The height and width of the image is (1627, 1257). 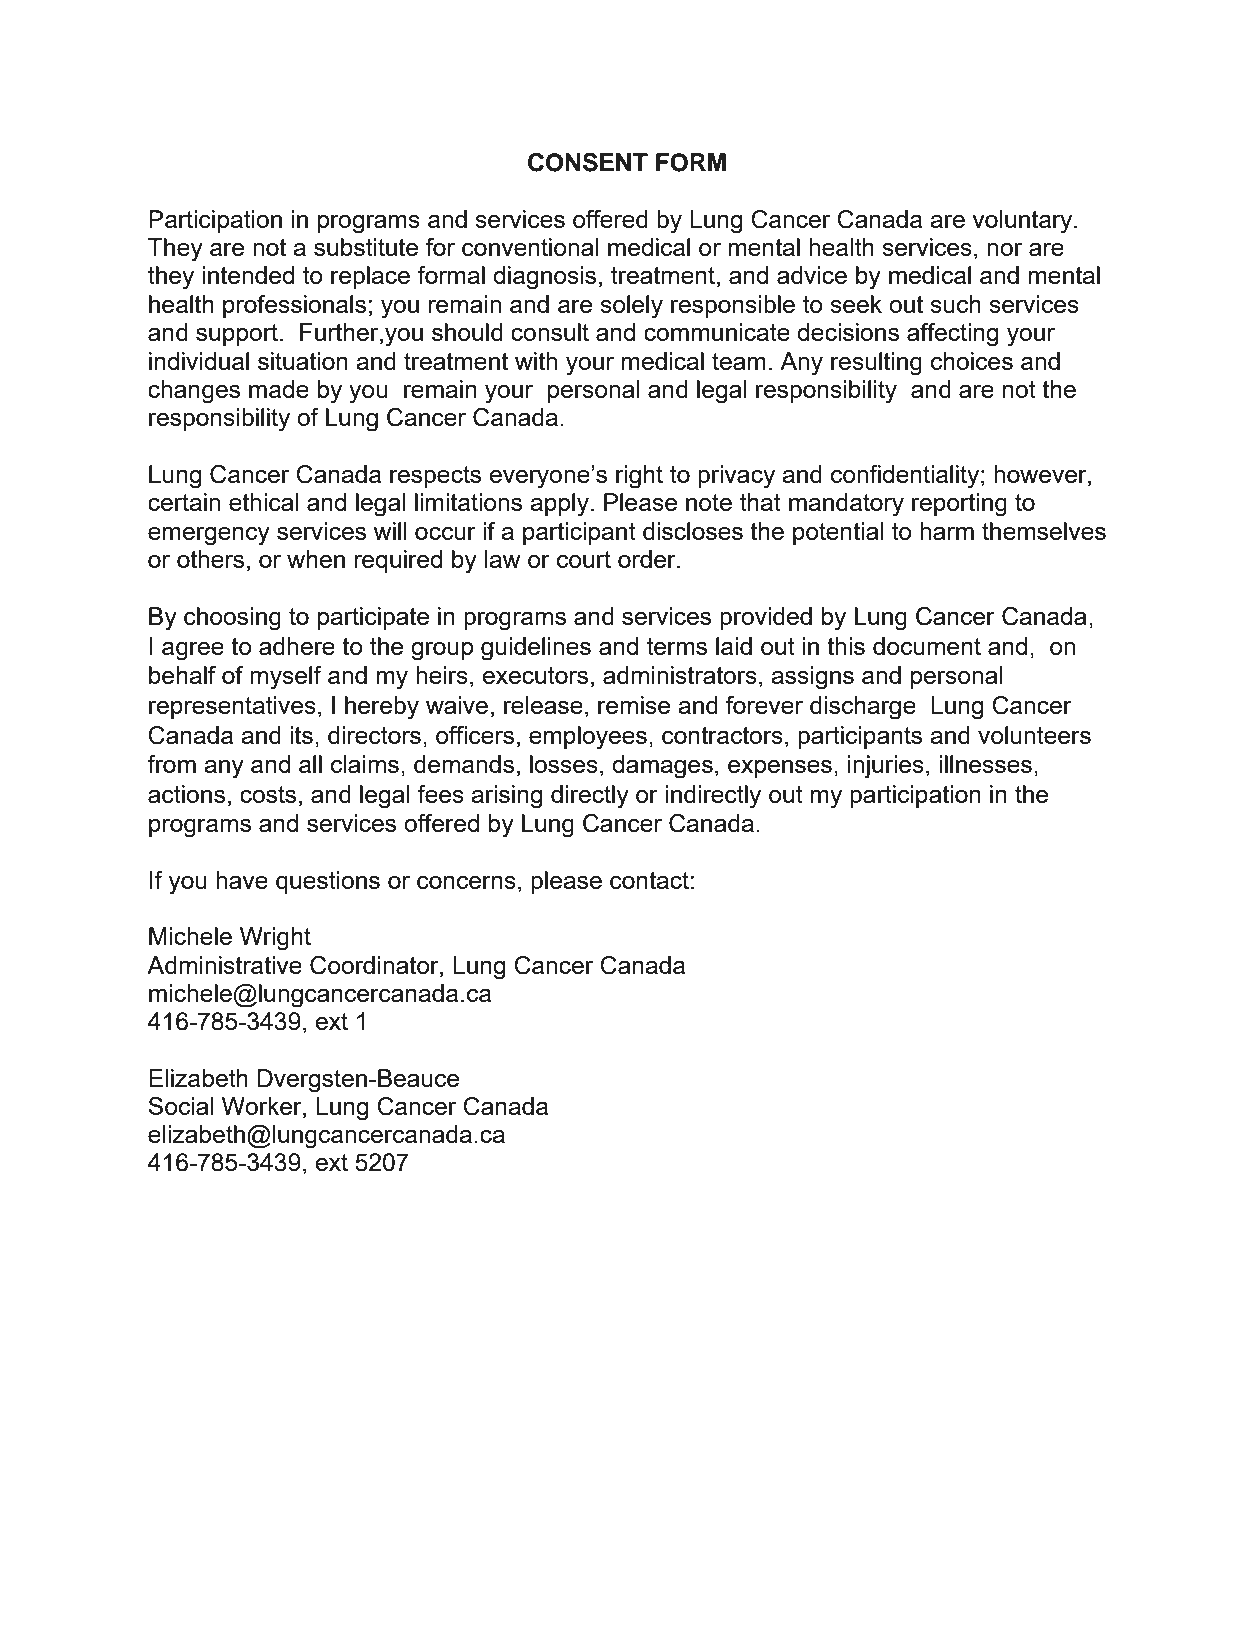 What do you see at coordinates (649, 880) in the image?
I see `contact` at bounding box center [649, 880].
